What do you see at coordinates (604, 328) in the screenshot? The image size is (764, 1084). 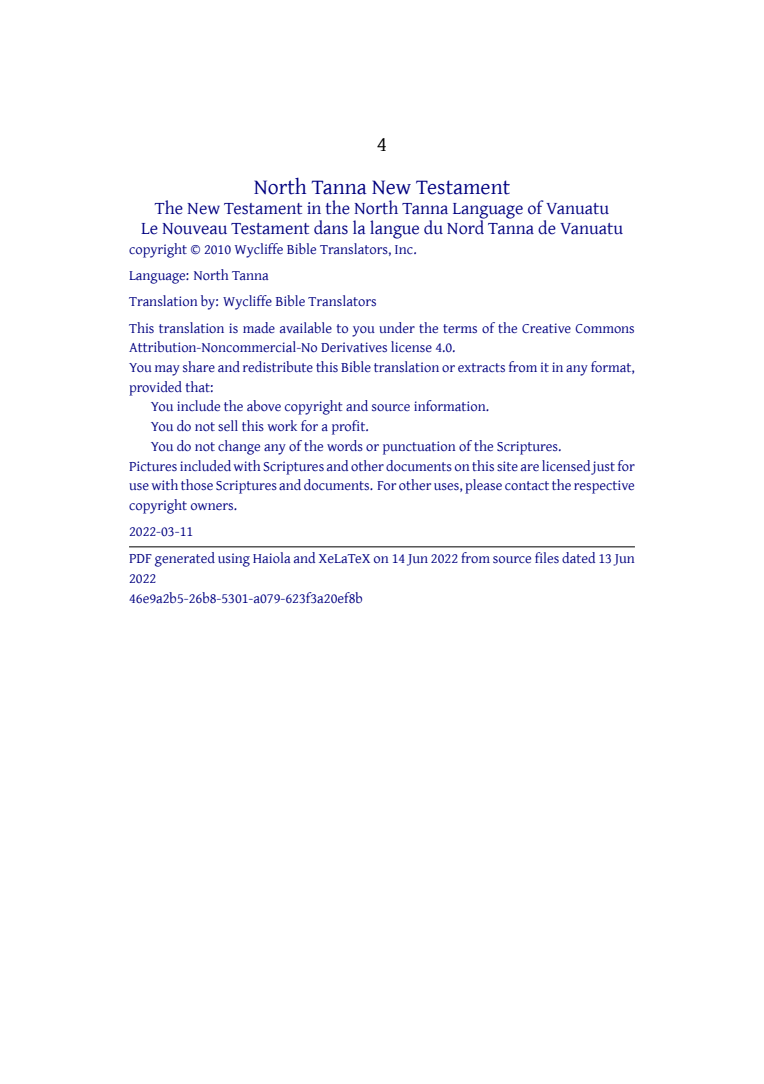 I see `Commons` at bounding box center [604, 328].
